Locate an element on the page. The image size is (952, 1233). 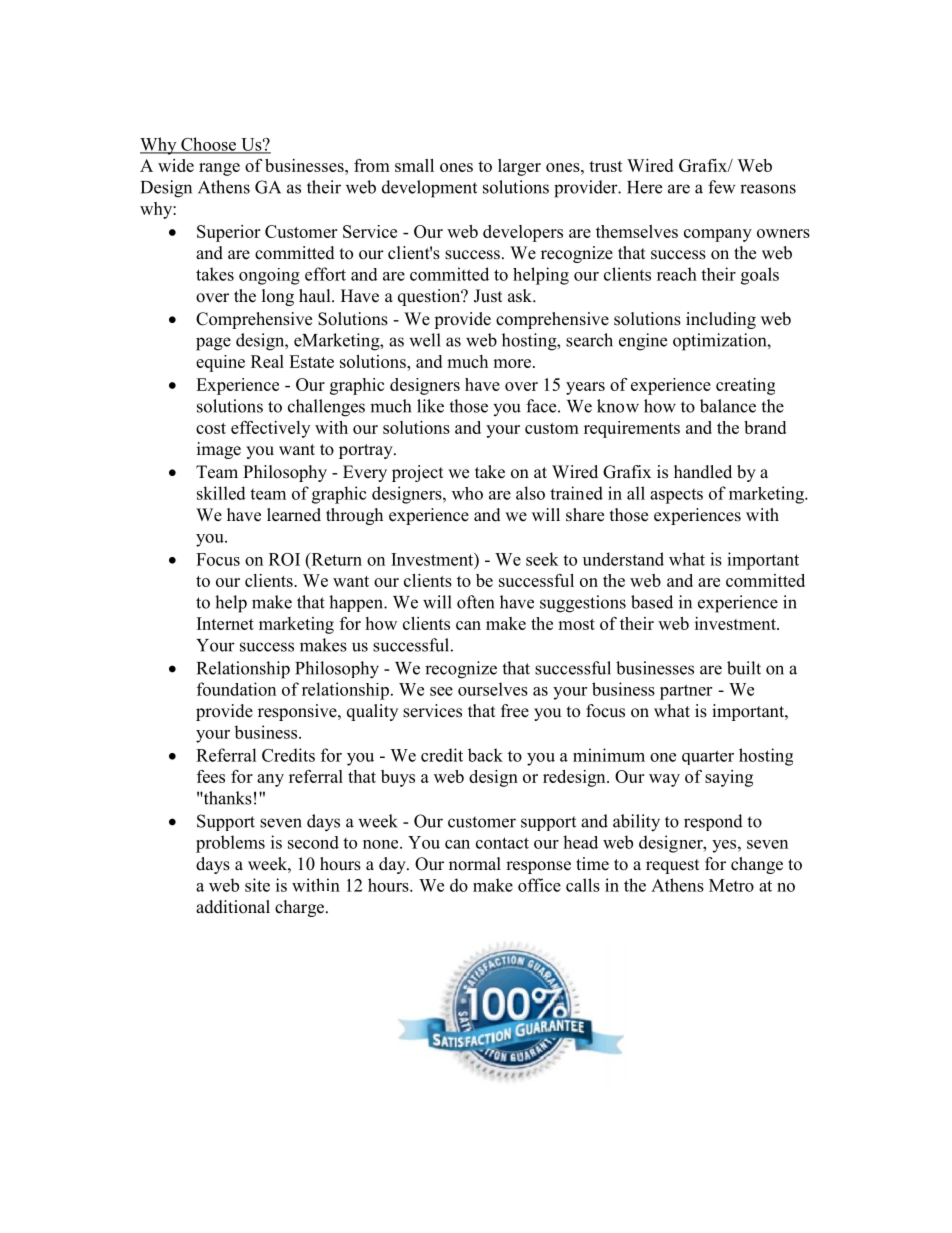
like is located at coordinates (430, 406).
